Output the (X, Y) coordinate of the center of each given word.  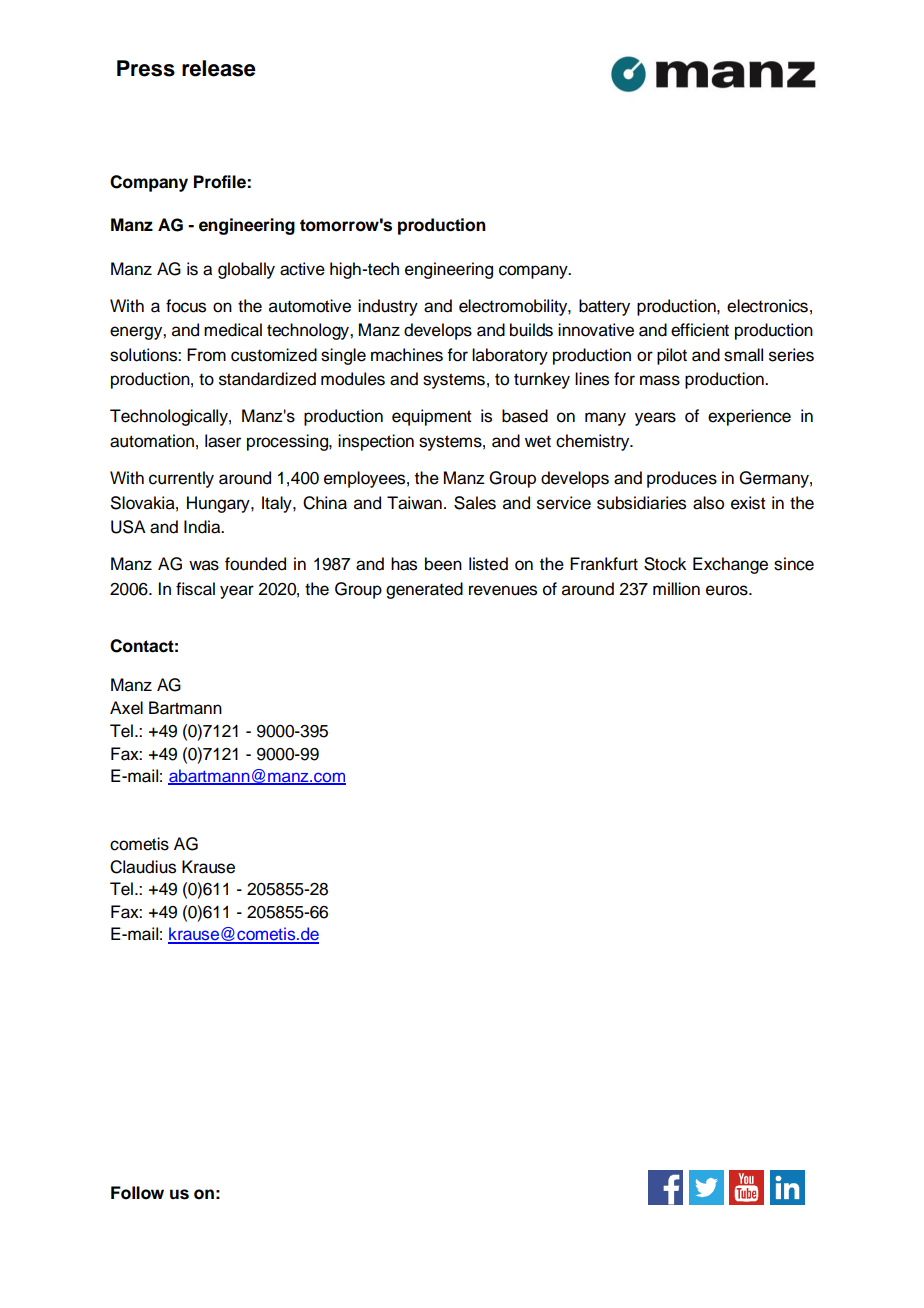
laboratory (510, 356)
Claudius (143, 867)
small (743, 355)
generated (424, 590)
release (219, 68)
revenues (503, 590)
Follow (137, 1193)
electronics (767, 306)
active (302, 269)
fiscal (195, 589)
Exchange (730, 565)
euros (728, 590)
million (676, 589)
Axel (126, 708)
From (206, 355)
